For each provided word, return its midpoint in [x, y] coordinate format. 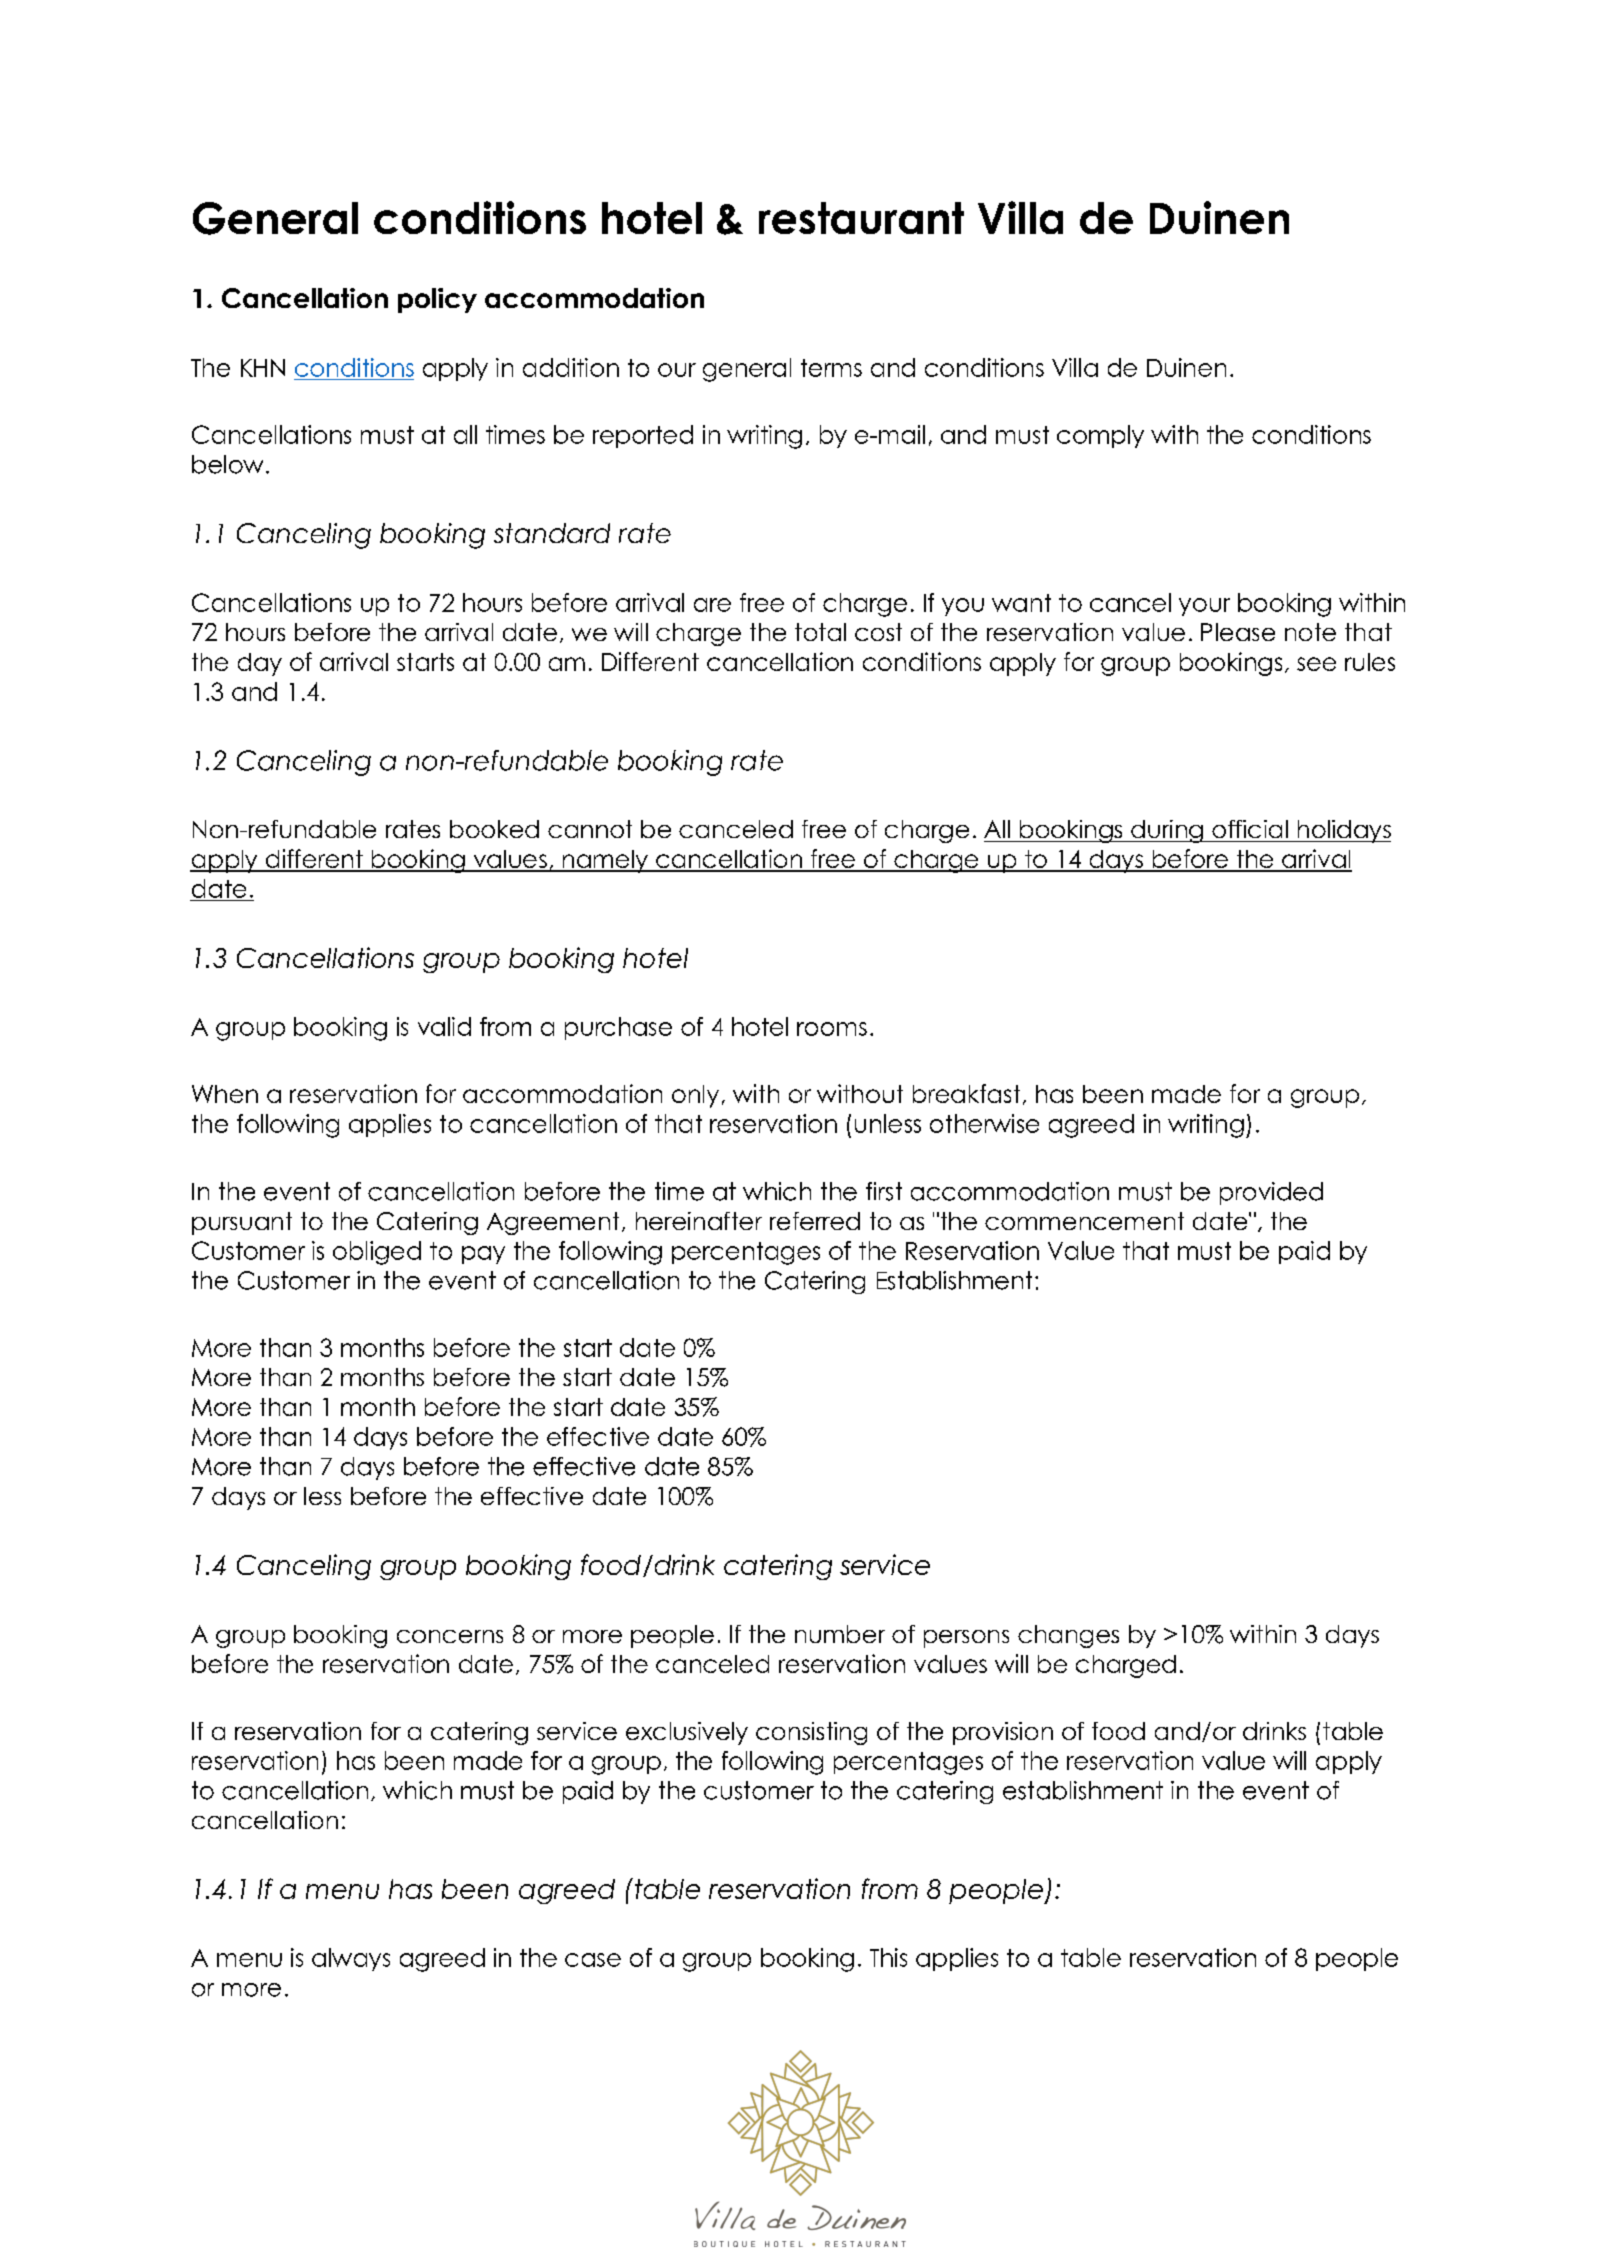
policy [437, 300]
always [351, 1959]
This [888, 1957]
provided [1271, 1193]
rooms [832, 1029]
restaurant [861, 218]
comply [1100, 436]
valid [444, 1026]
